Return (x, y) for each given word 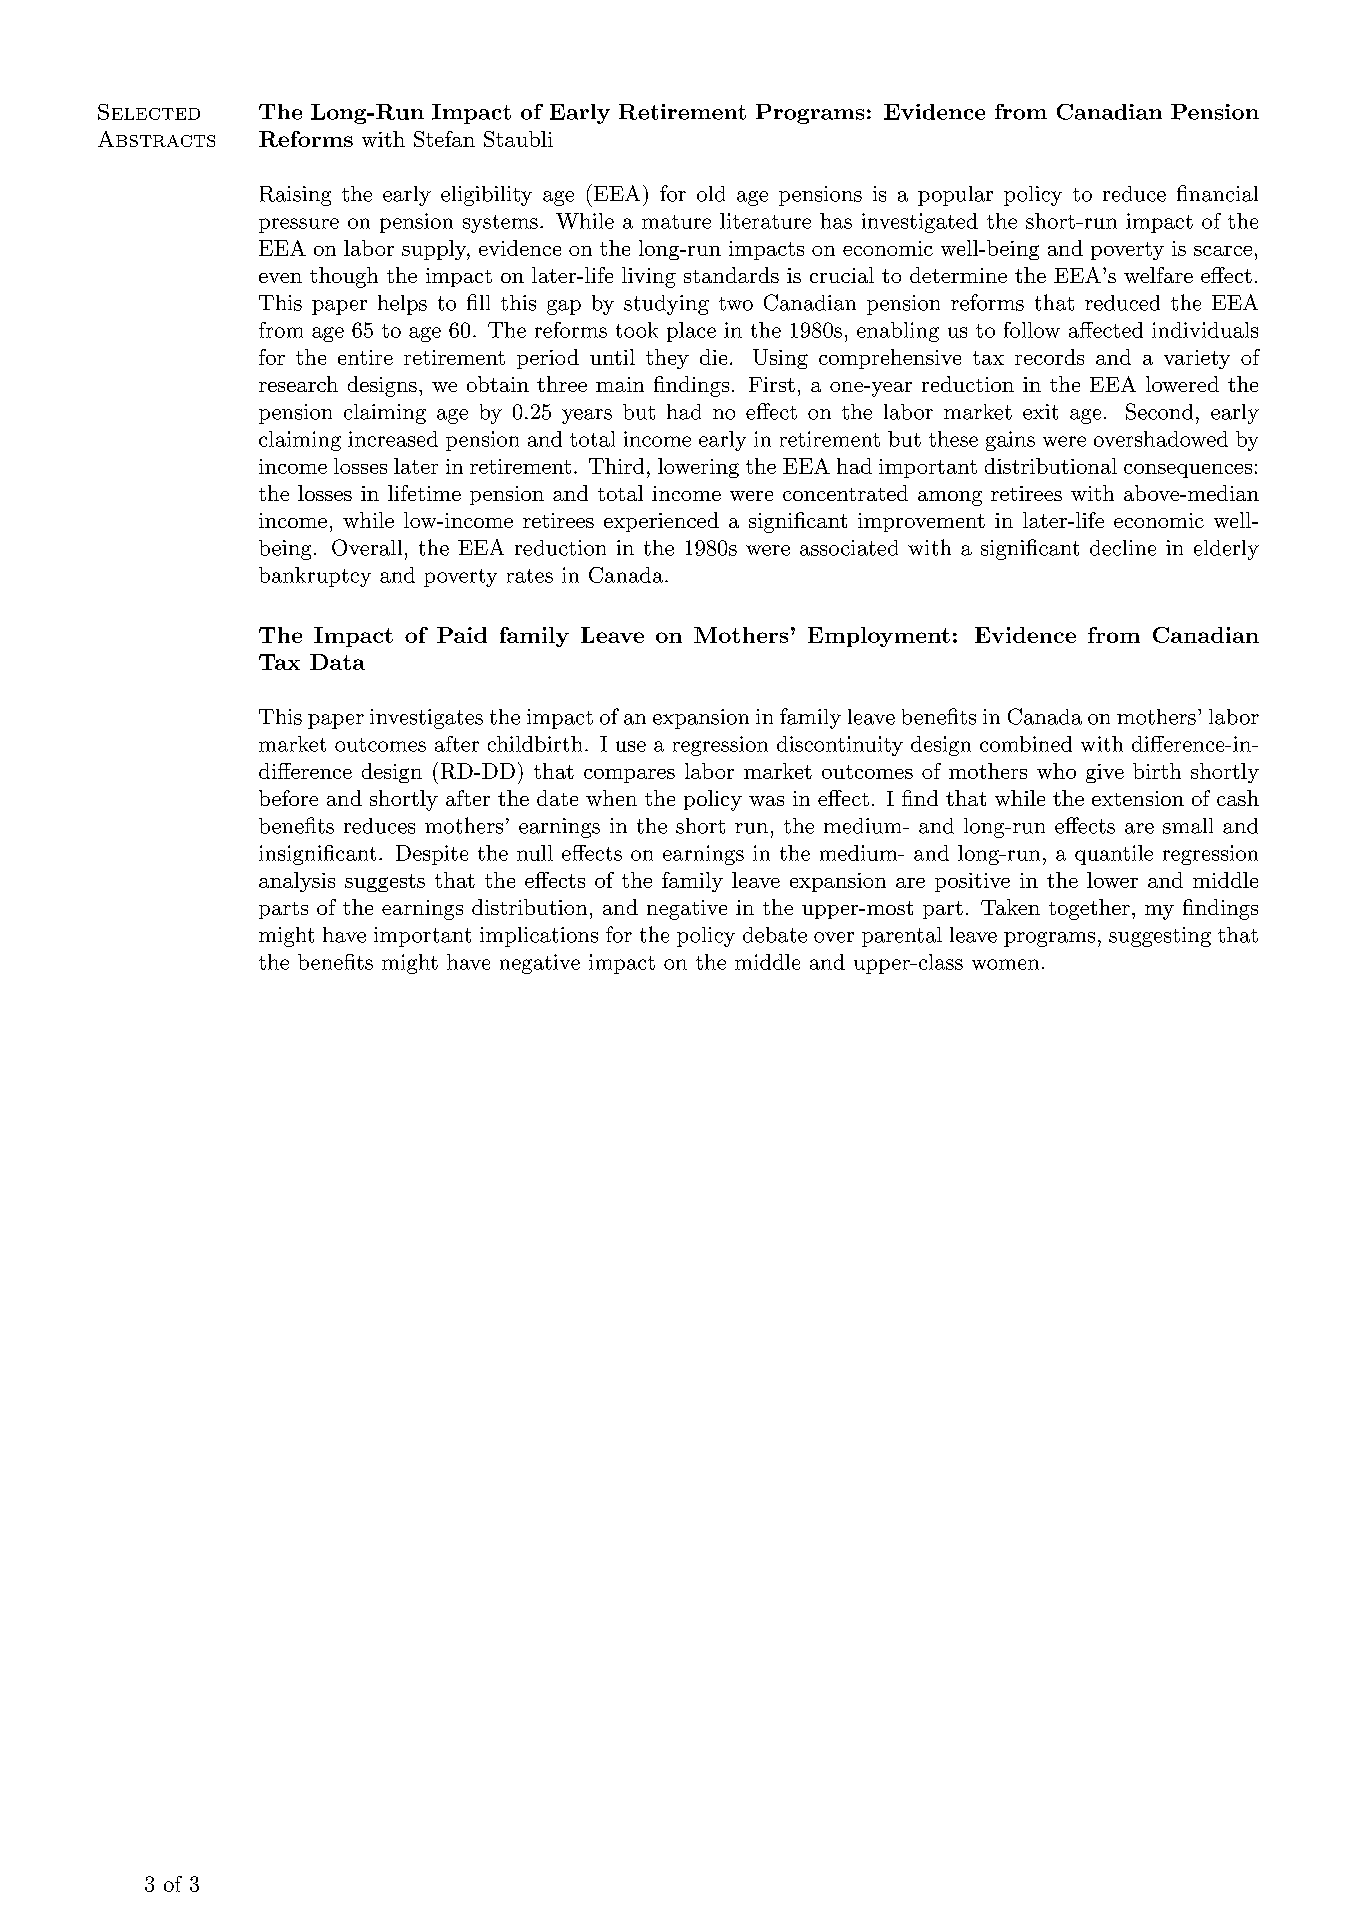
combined (1026, 744)
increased (393, 439)
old (711, 194)
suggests (385, 883)
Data (337, 662)
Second (1159, 411)
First (772, 384)
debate (775, 935)
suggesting (1160, 937)
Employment (879, 637)
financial (1217, 193)
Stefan (444, 139)
